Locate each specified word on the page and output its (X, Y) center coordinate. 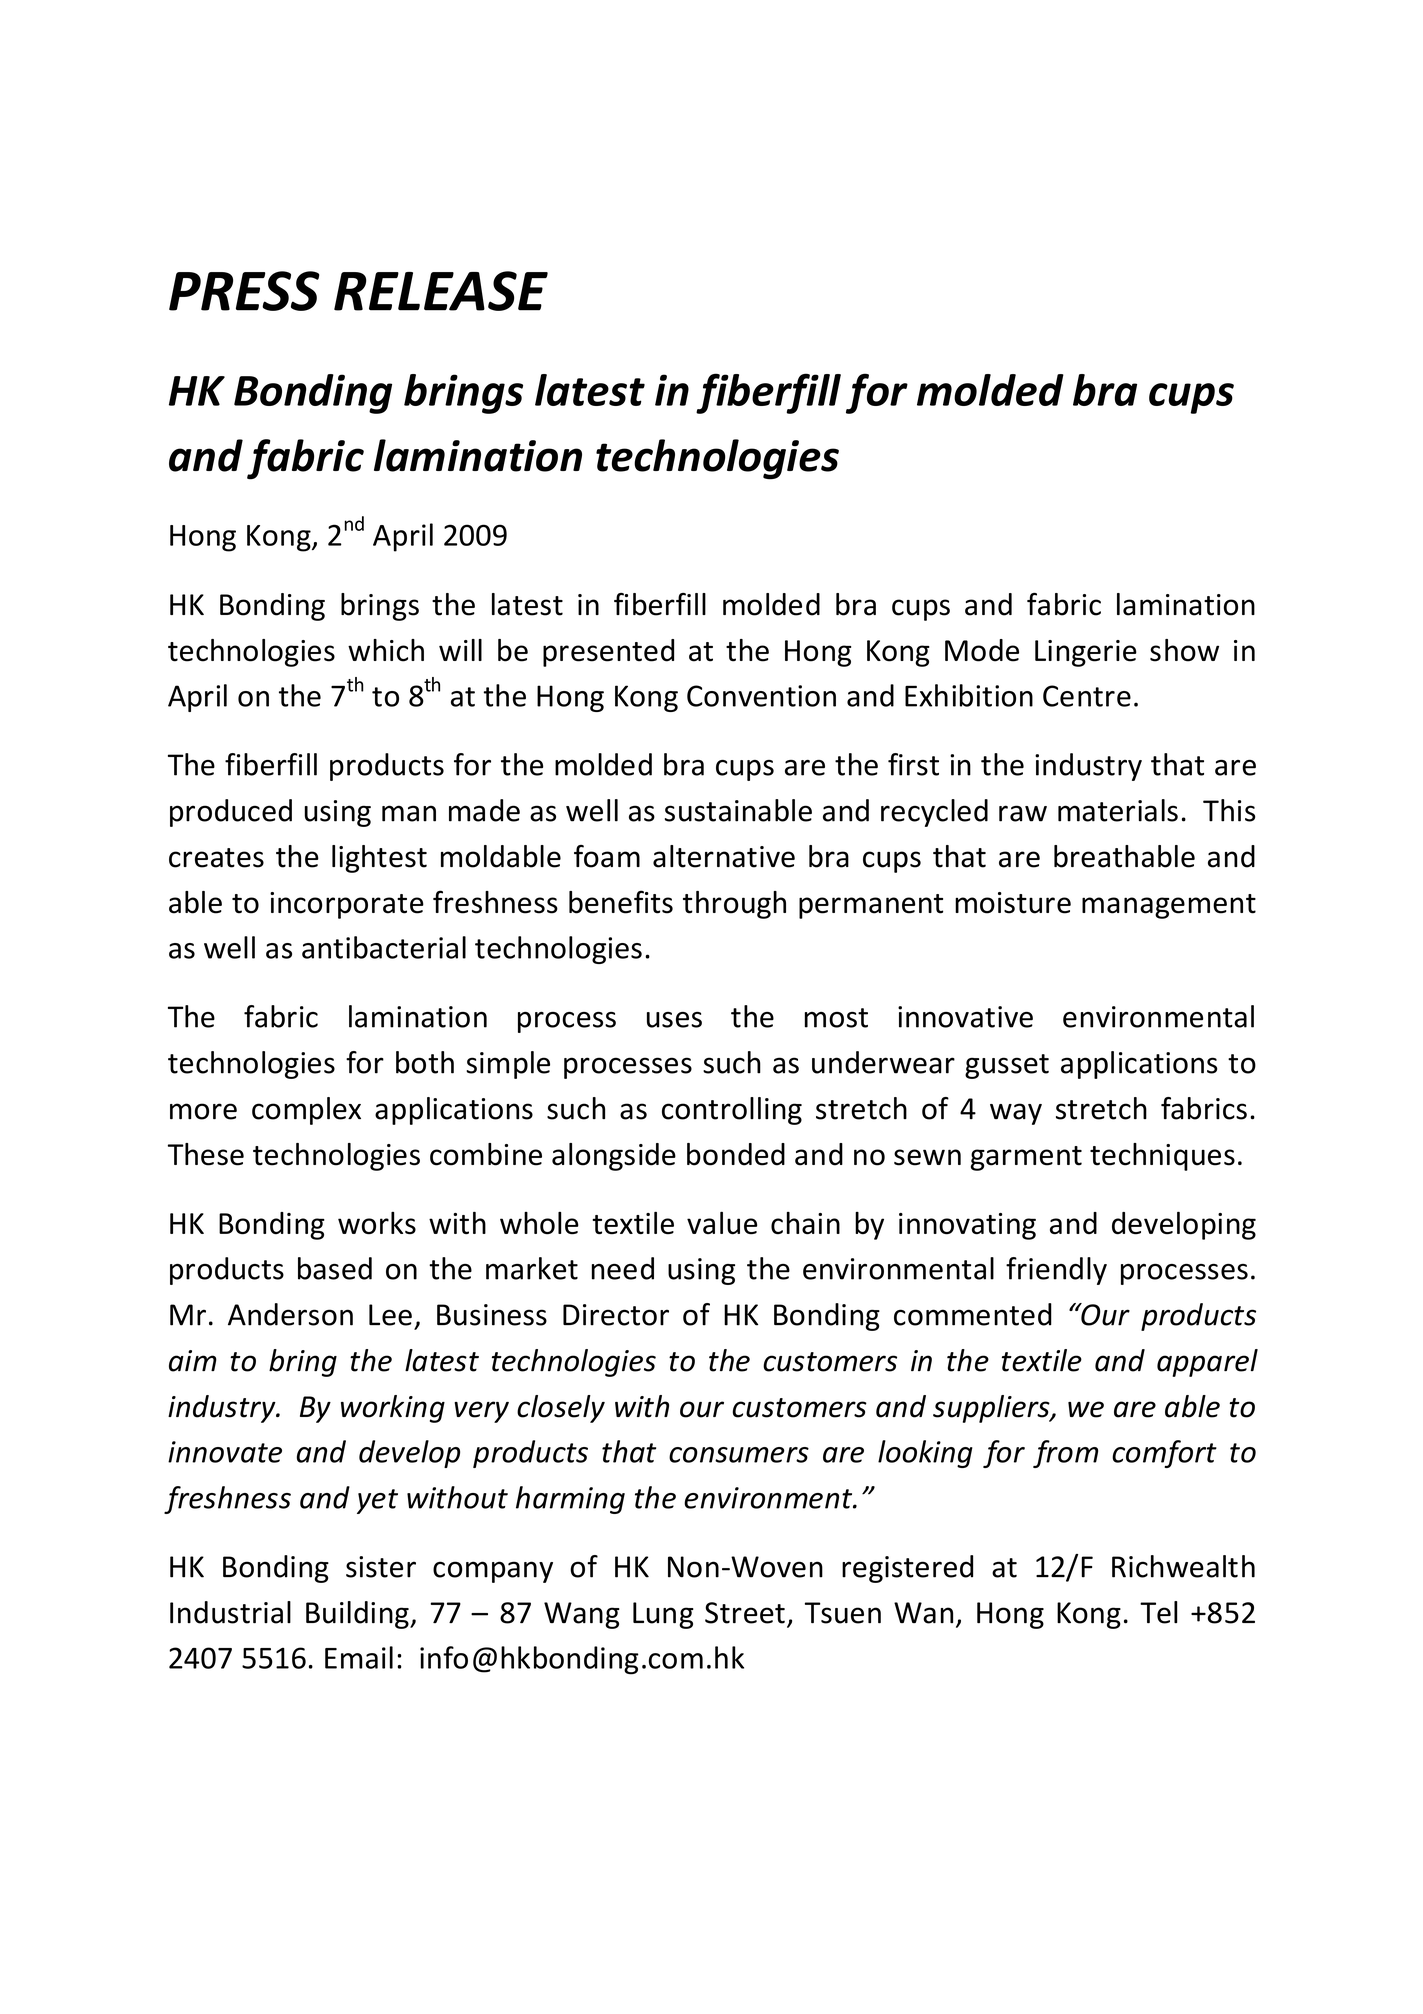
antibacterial (384, 947)
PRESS (244, 291)
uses (674, 1020)
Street (745, 1613)
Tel (1159, 1612)
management (1169, 906)
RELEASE (441, 291)
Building (358, 1615)
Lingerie (1086, 653)
